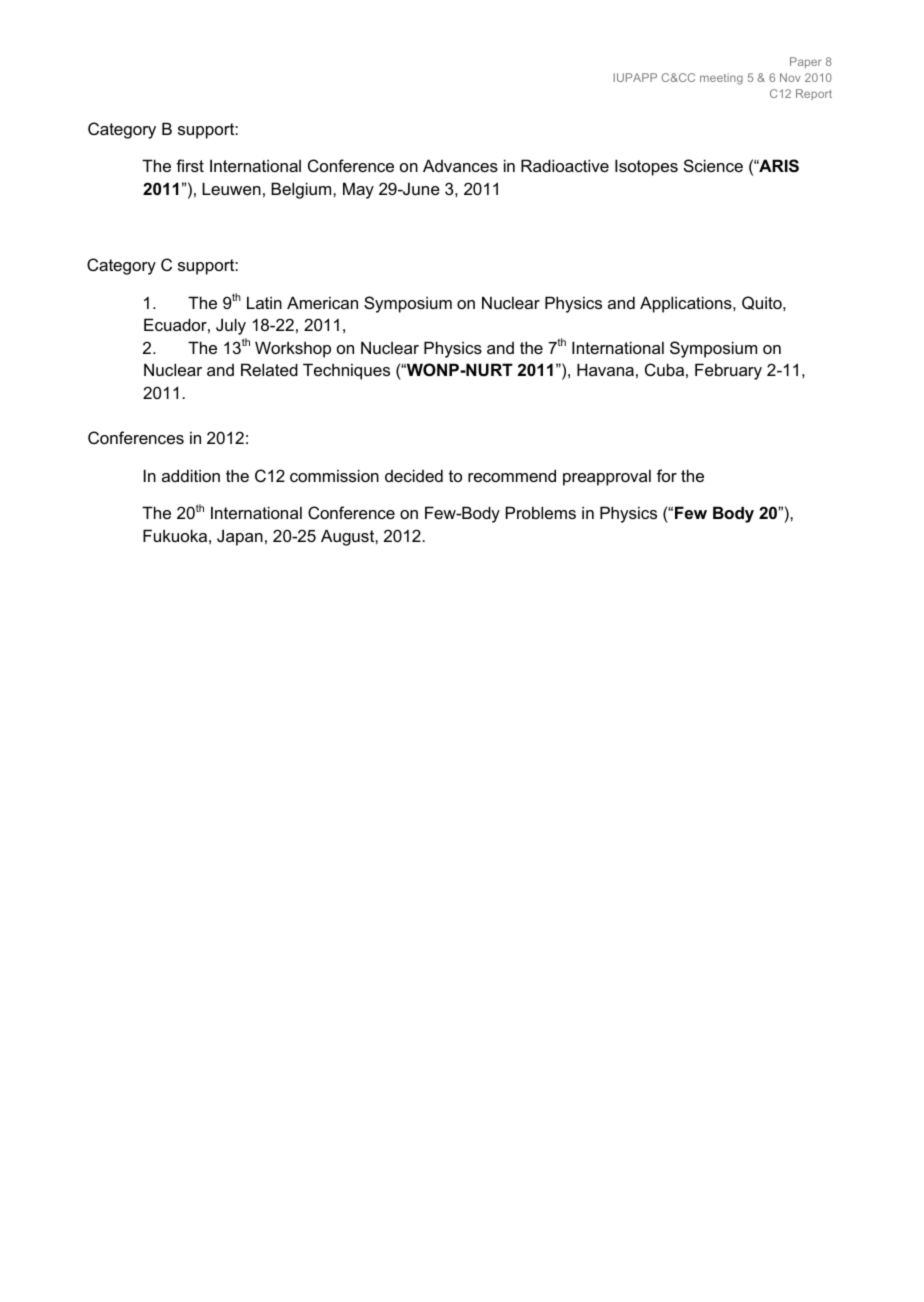 Image resolution: width=924 pixels, height=1302 pixels. What do you see at coordinates (190, 165) in the image?
I see `first` at bounding box center [190, 165].
